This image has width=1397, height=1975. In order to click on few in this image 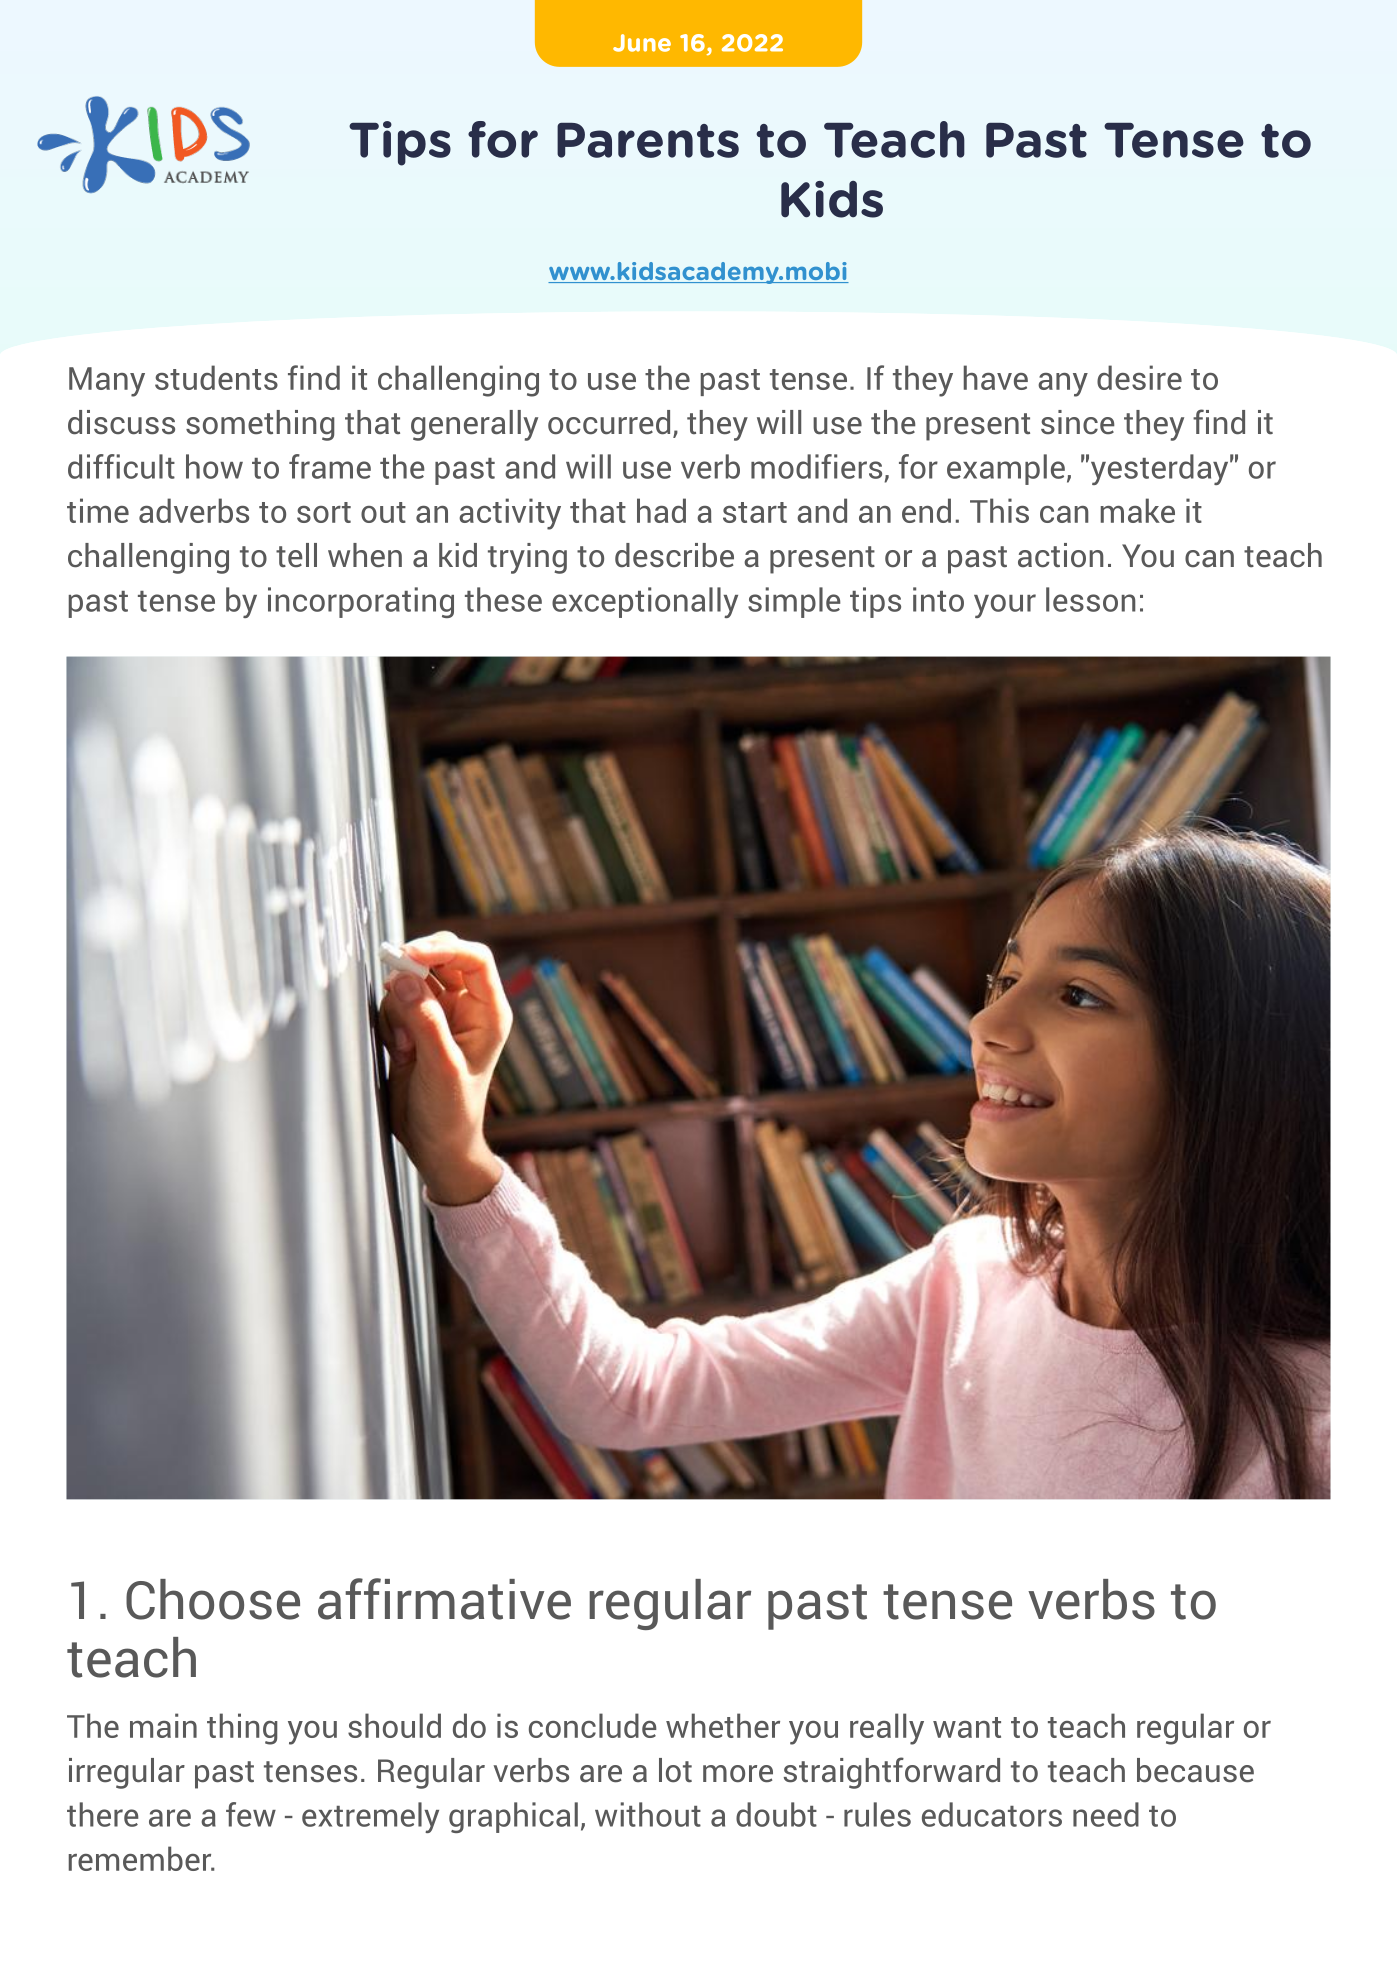, I will do `click(251, 1814)`.
